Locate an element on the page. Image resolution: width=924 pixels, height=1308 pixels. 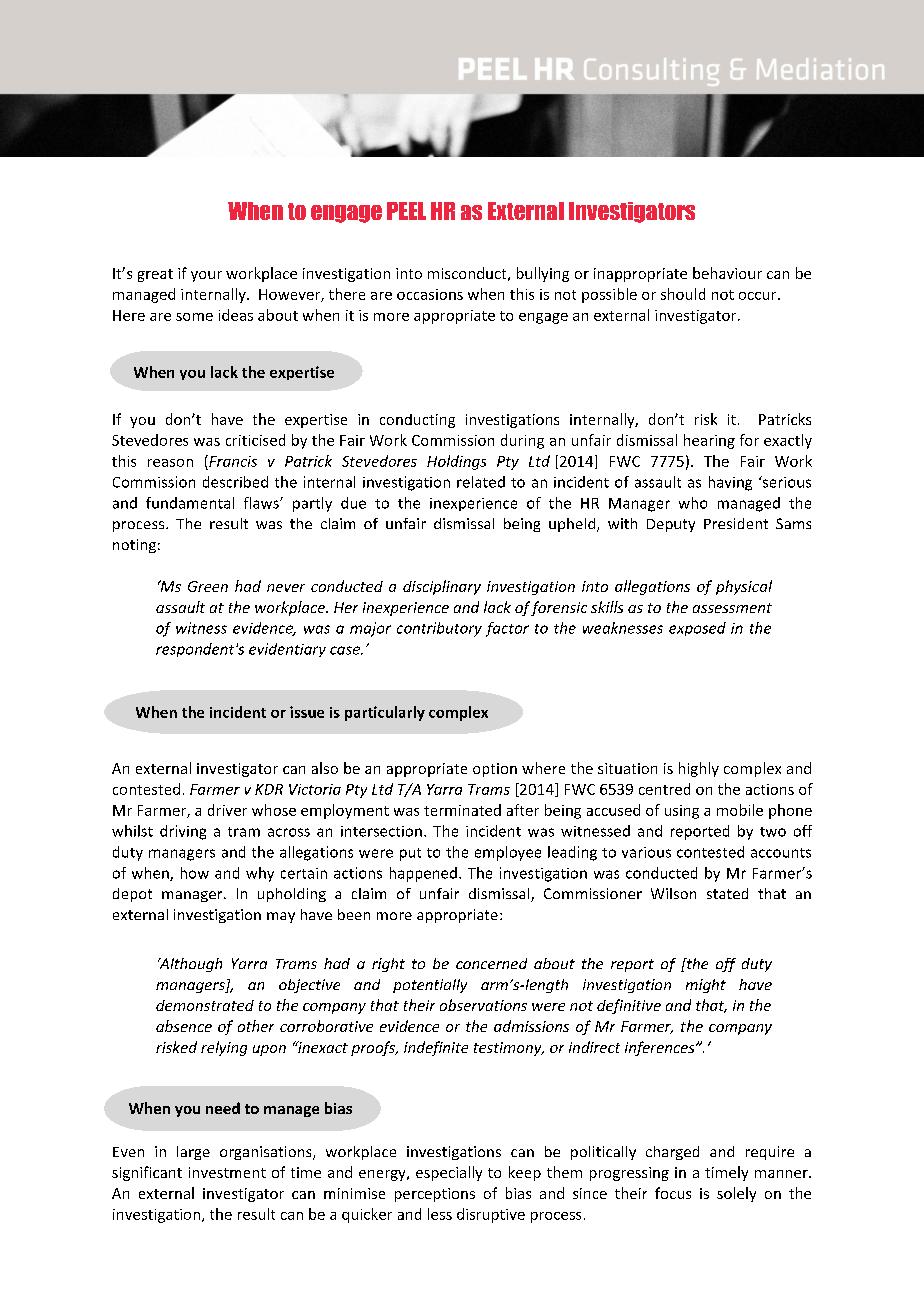
behaviour is located at coordinates (727, 273).
